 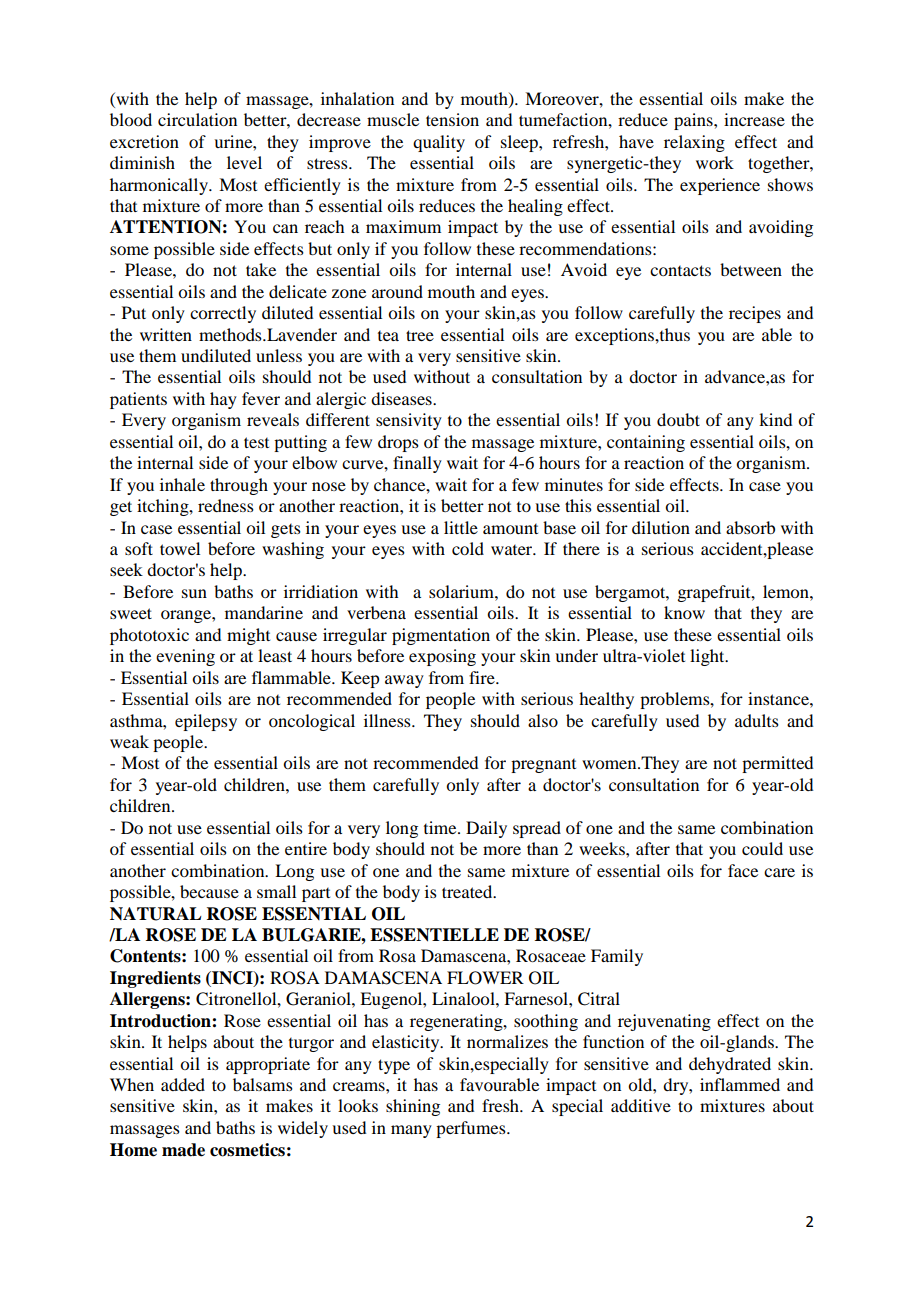 What do you see at coordinates (452, 119) in the image?
I see `tension` at bounding box center [452, 119].
